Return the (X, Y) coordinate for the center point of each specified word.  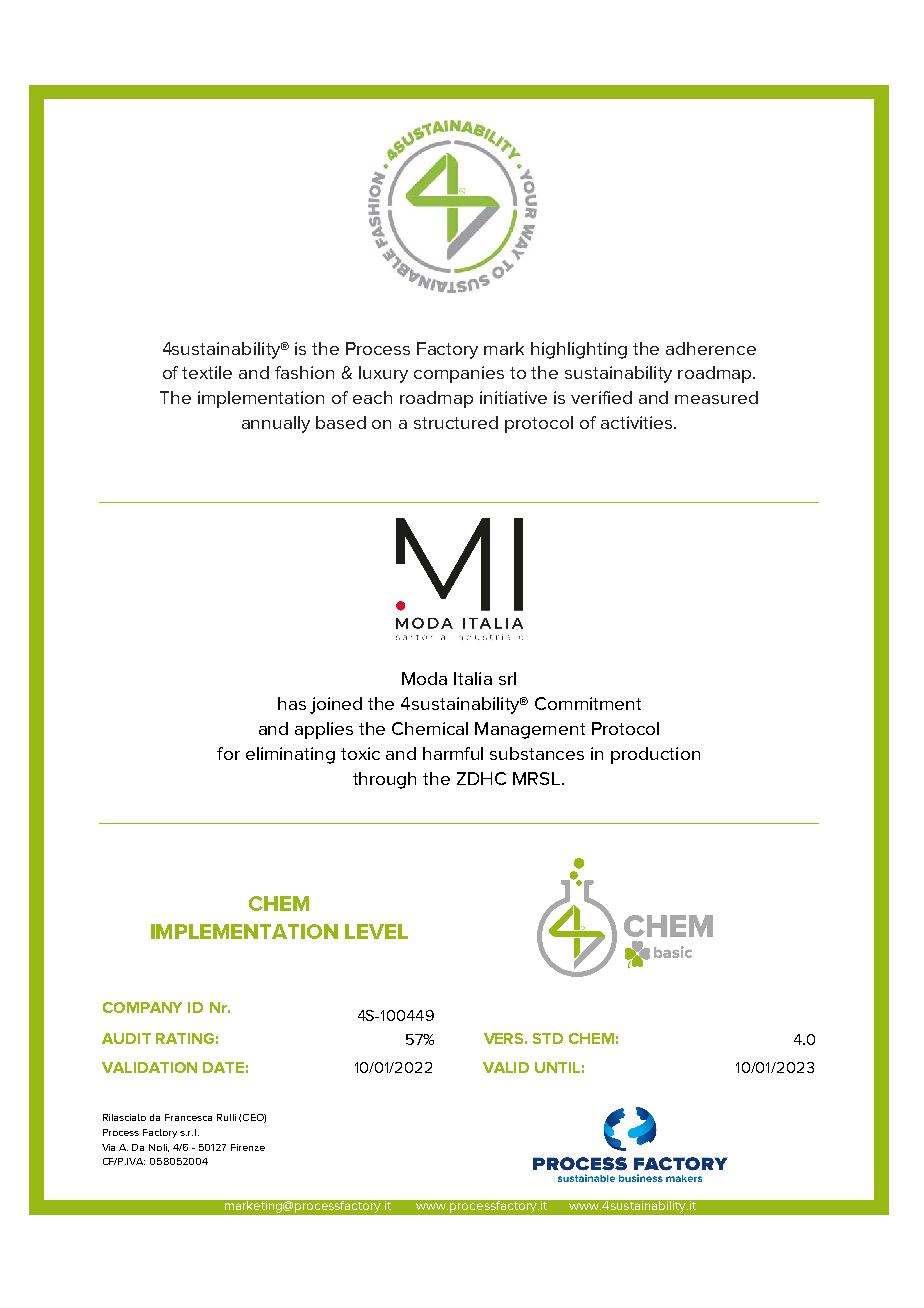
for (228, 753)
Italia (473, 678)
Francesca (188, 1117)
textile (207, 372)
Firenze (248, 1147)
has (292, 703)
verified (601, 397)
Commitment (588, 703)
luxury (383, 374)
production (655, 755)
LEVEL (376, 931)
